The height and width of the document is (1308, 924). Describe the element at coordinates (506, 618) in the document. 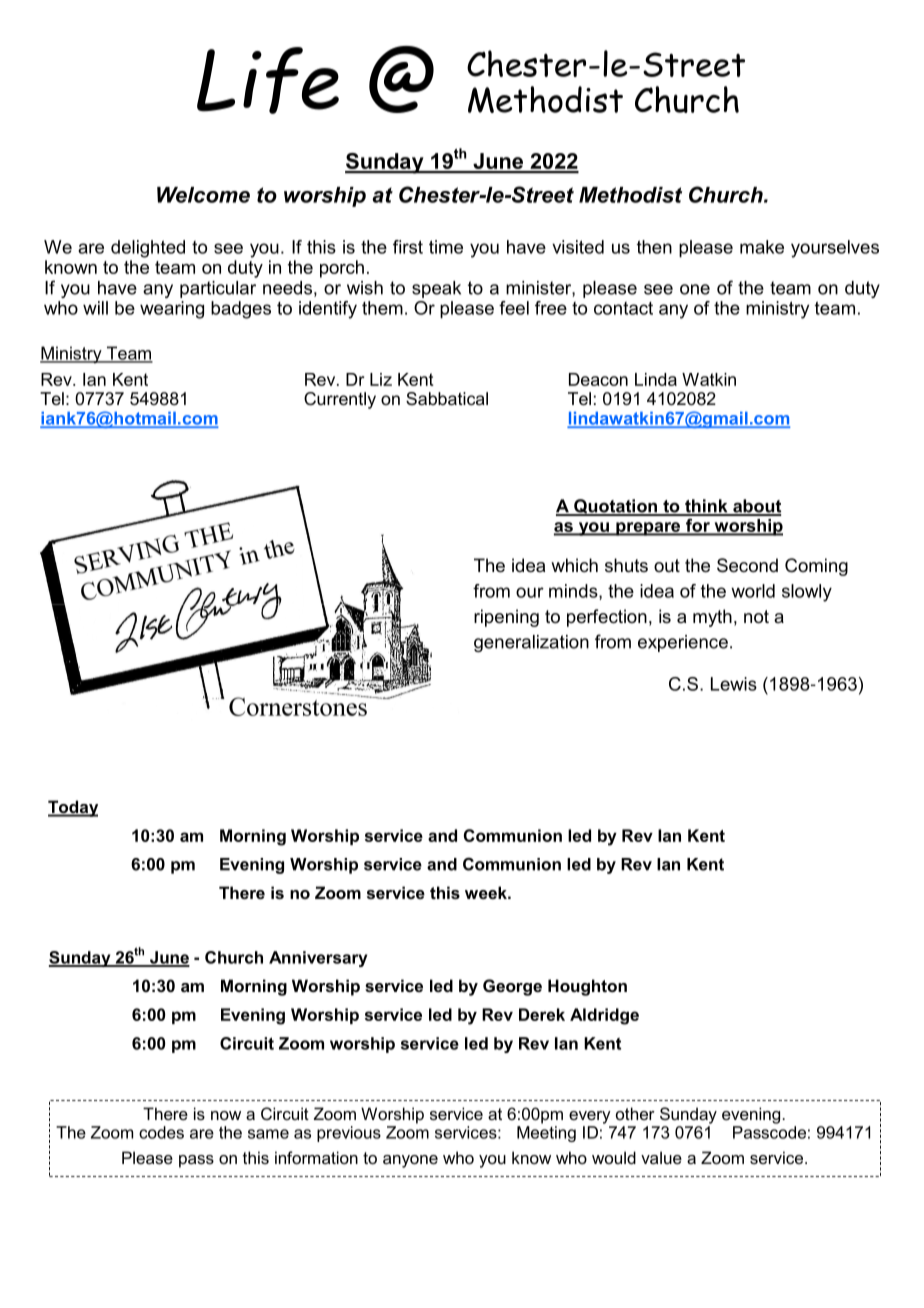

I see `ripening` at that location.
